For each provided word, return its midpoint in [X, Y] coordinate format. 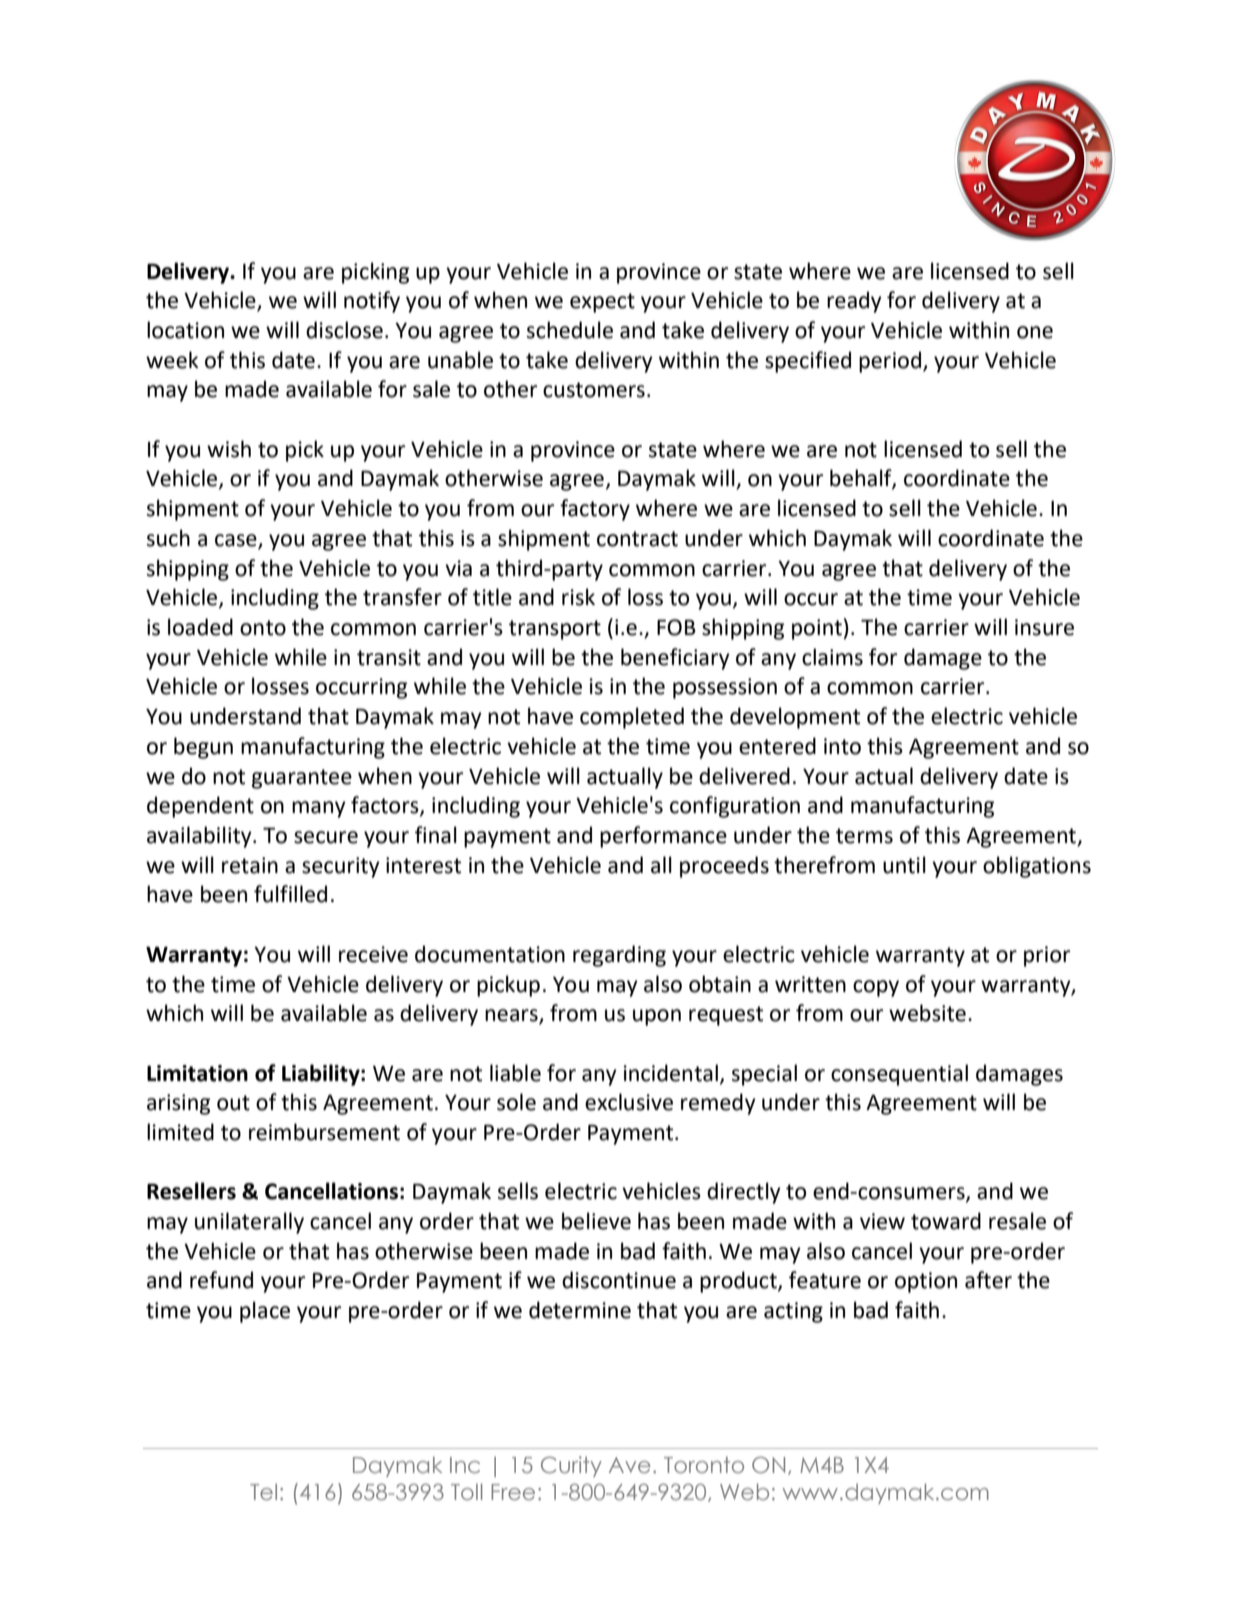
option [926, 1282]
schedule [570, 330]
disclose [344, 330]
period [891, 362]
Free [513, 1492]
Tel [263, 1491]
